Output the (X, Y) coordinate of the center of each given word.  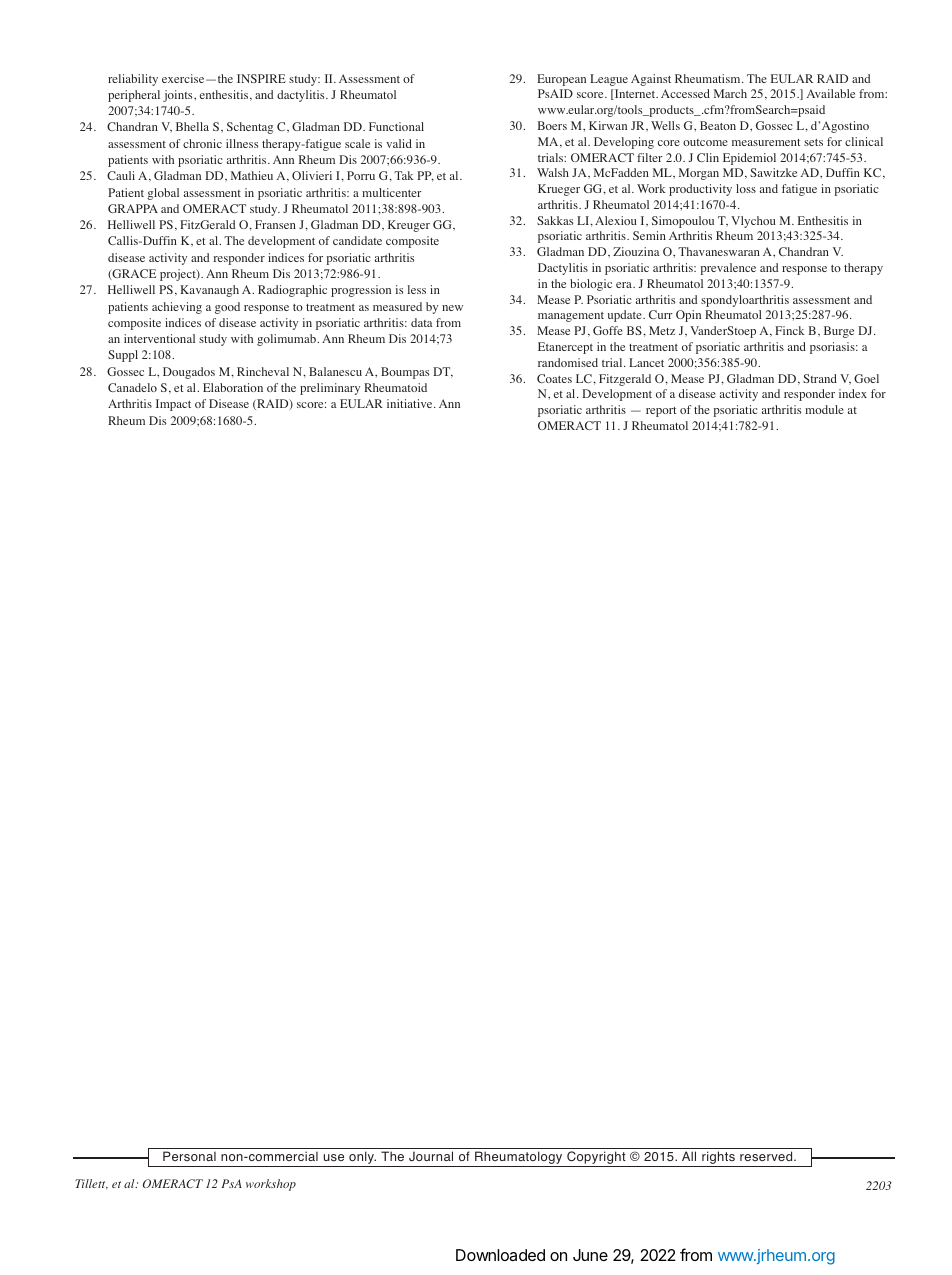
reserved (767, 1156)
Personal (189, 1156)
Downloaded (500, 1255)
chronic (202, 143)
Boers (552, 125)
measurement (766, 142)
